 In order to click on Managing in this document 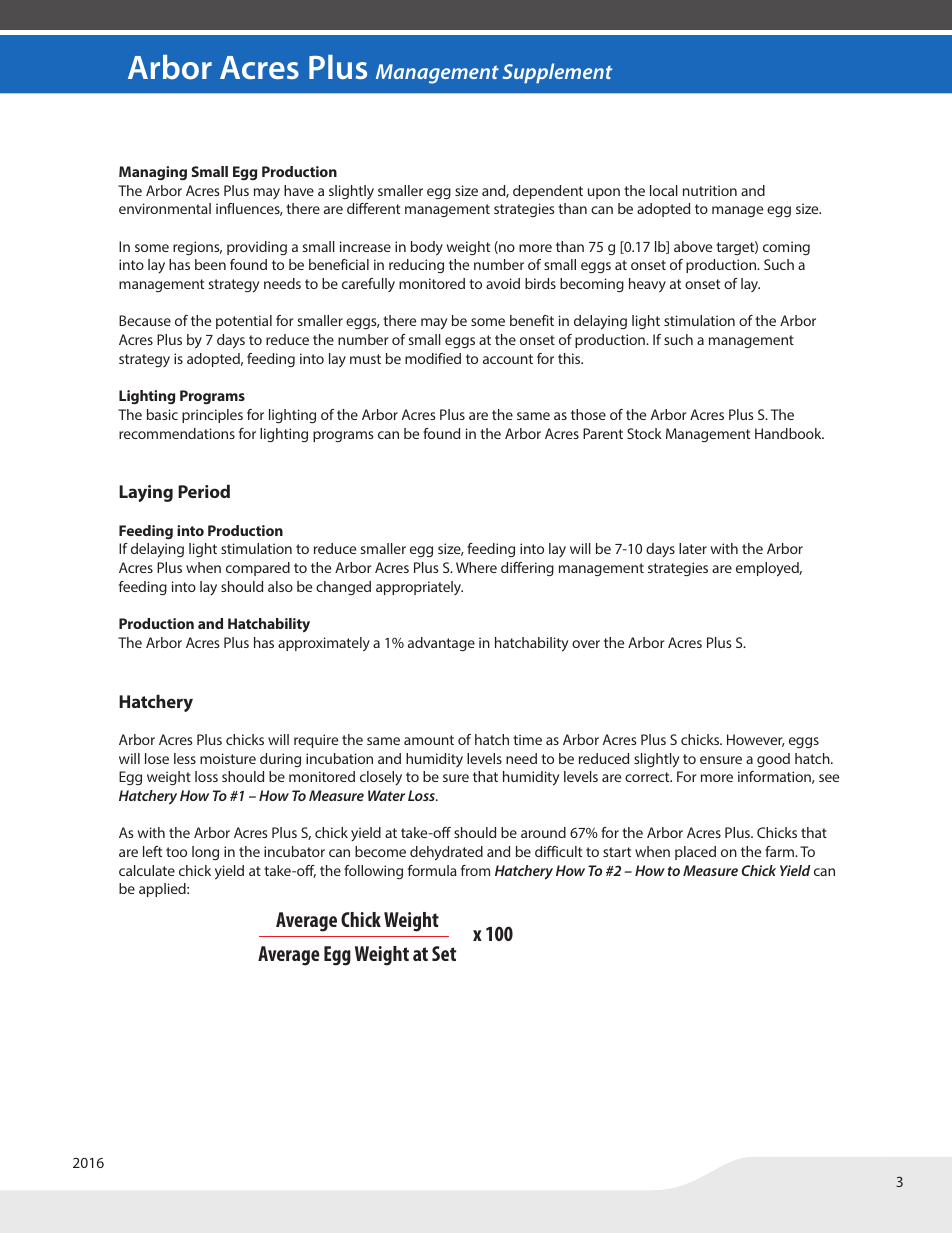, I will do `click(153, 173)`.
